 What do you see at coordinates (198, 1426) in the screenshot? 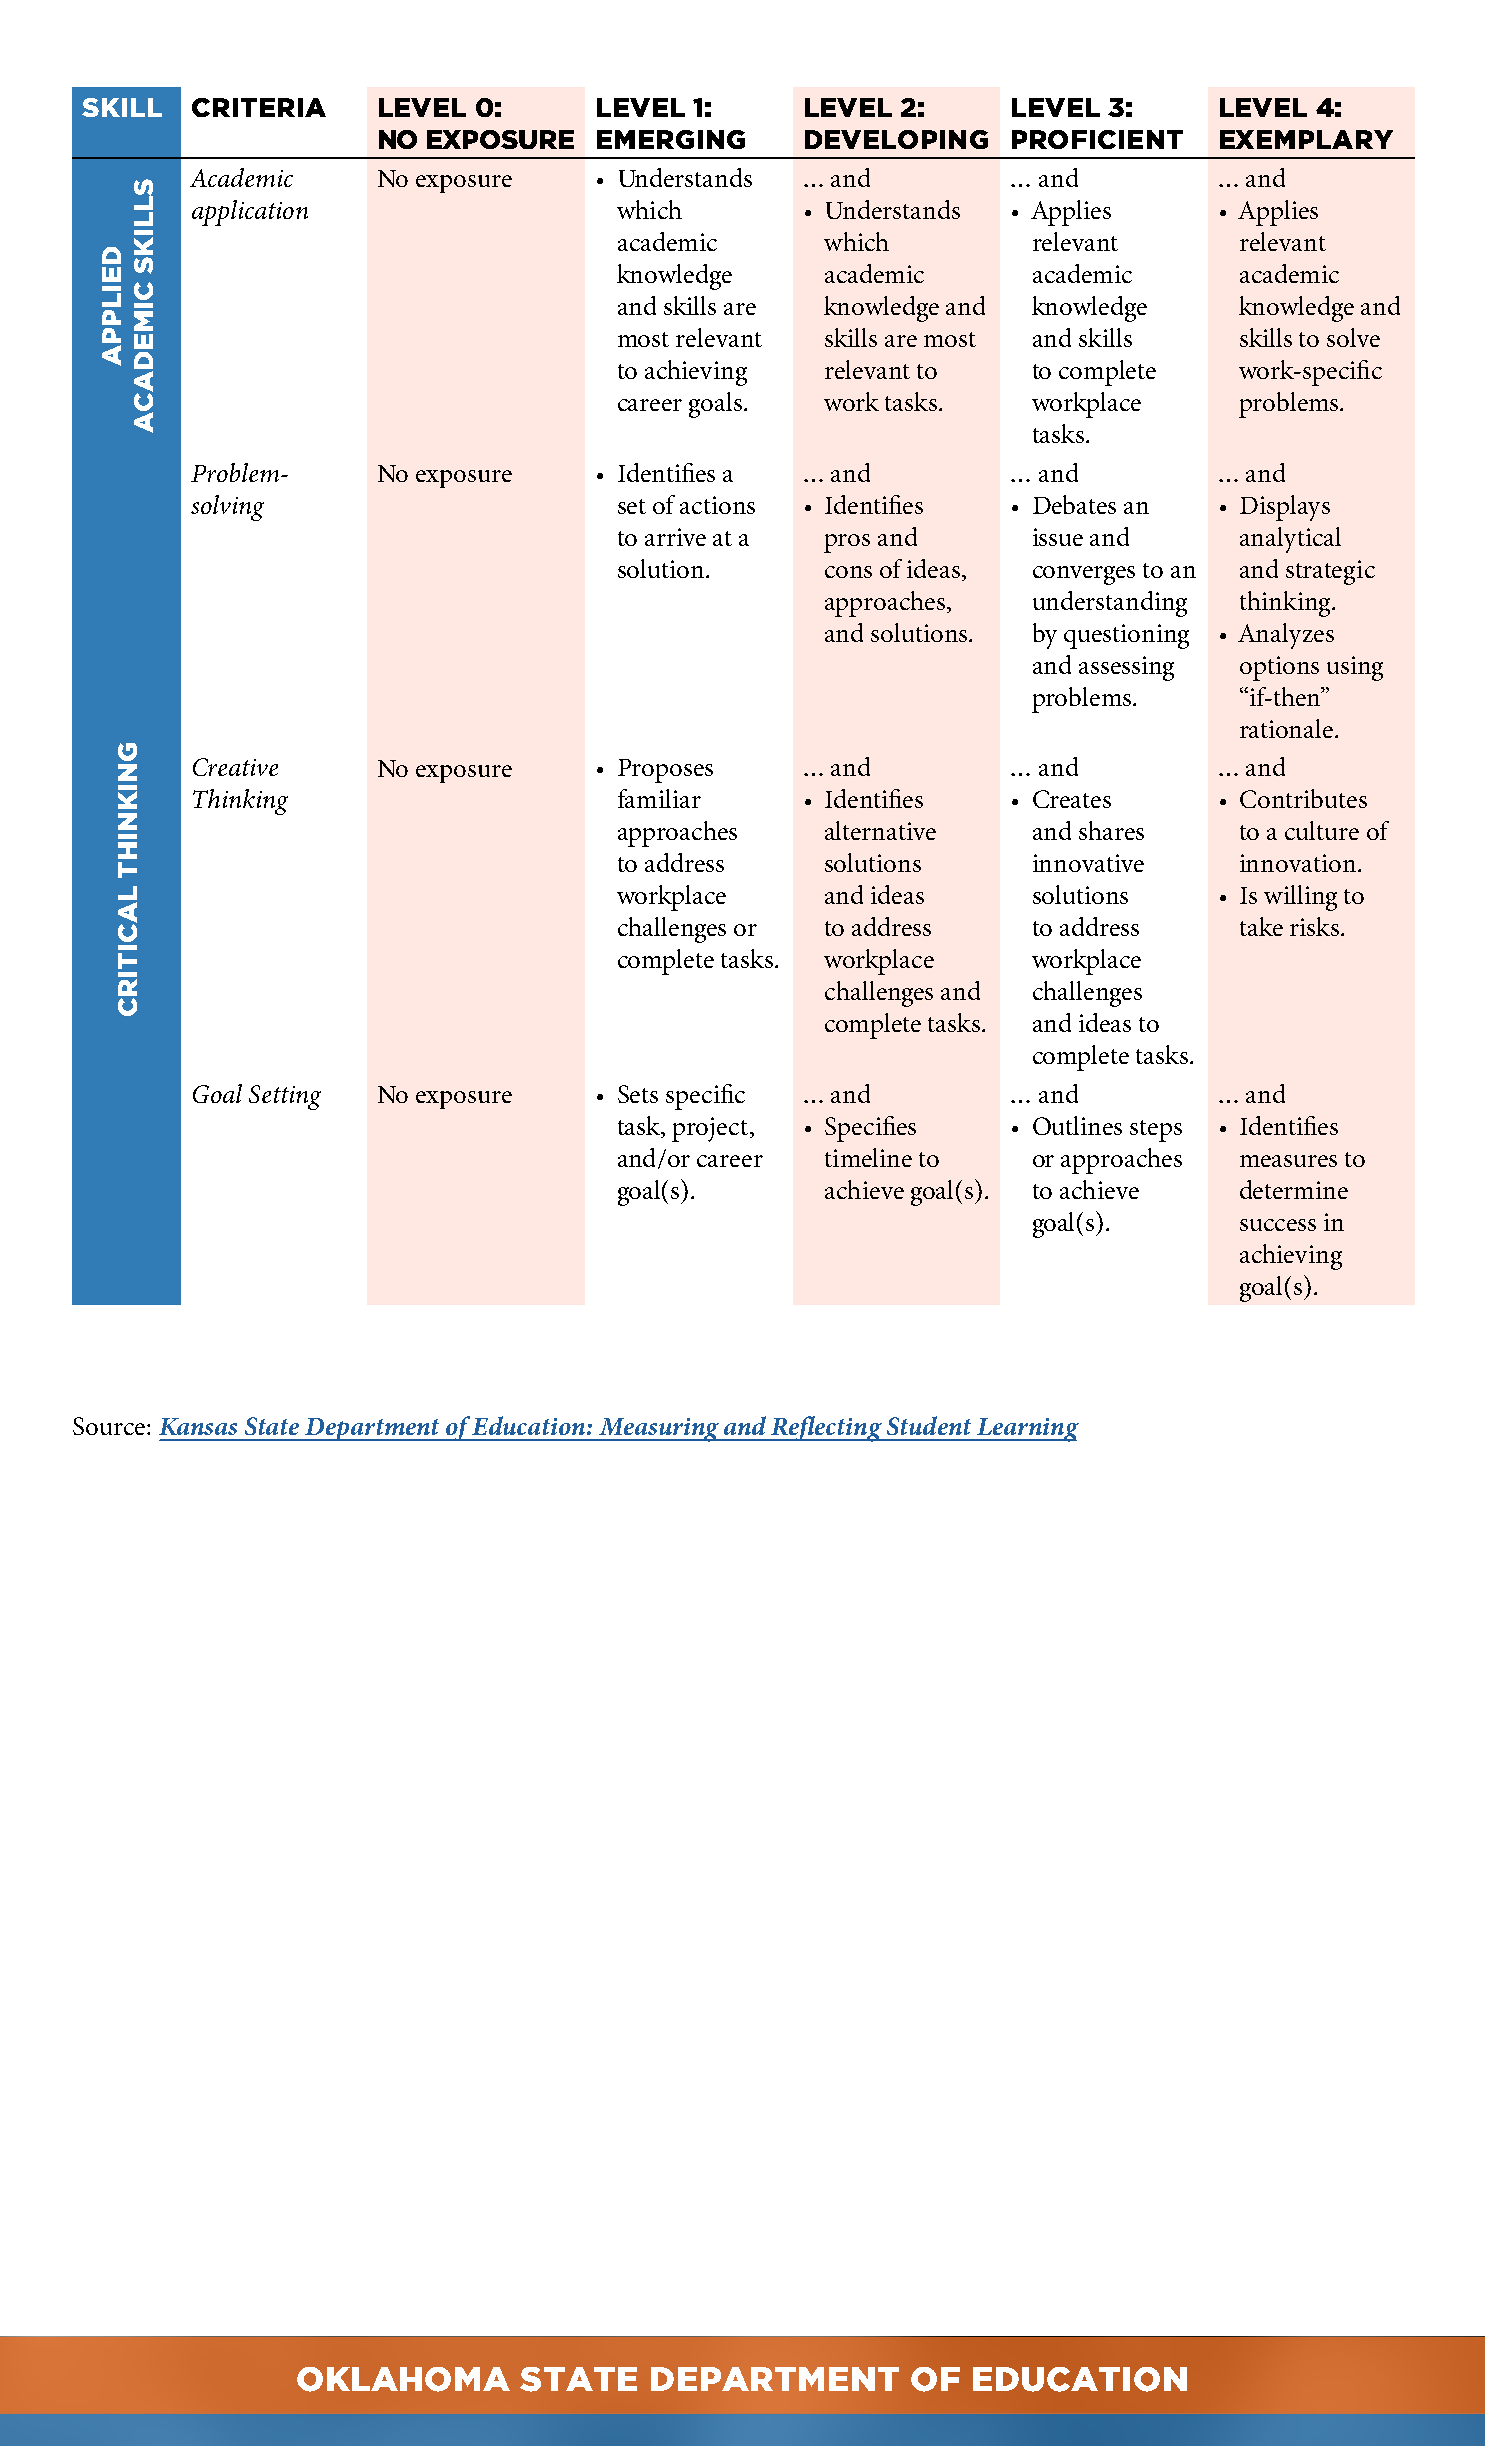
I see `Kansas` at bounding box center [198, 1426].
